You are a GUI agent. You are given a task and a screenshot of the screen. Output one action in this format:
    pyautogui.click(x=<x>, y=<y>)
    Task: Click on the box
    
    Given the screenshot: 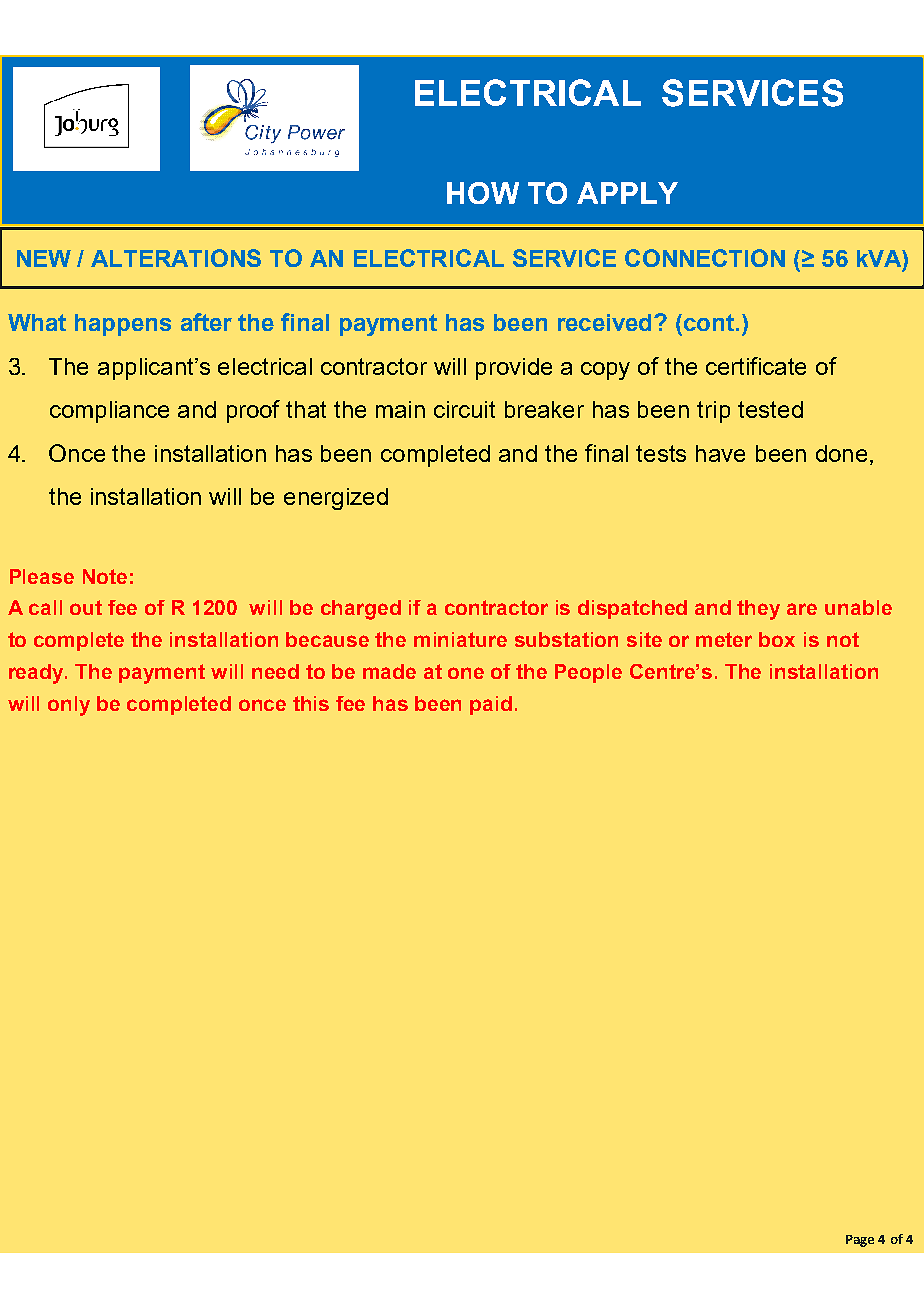 What is the action you would take?
    pyautogui.click(x=777, y=639)
